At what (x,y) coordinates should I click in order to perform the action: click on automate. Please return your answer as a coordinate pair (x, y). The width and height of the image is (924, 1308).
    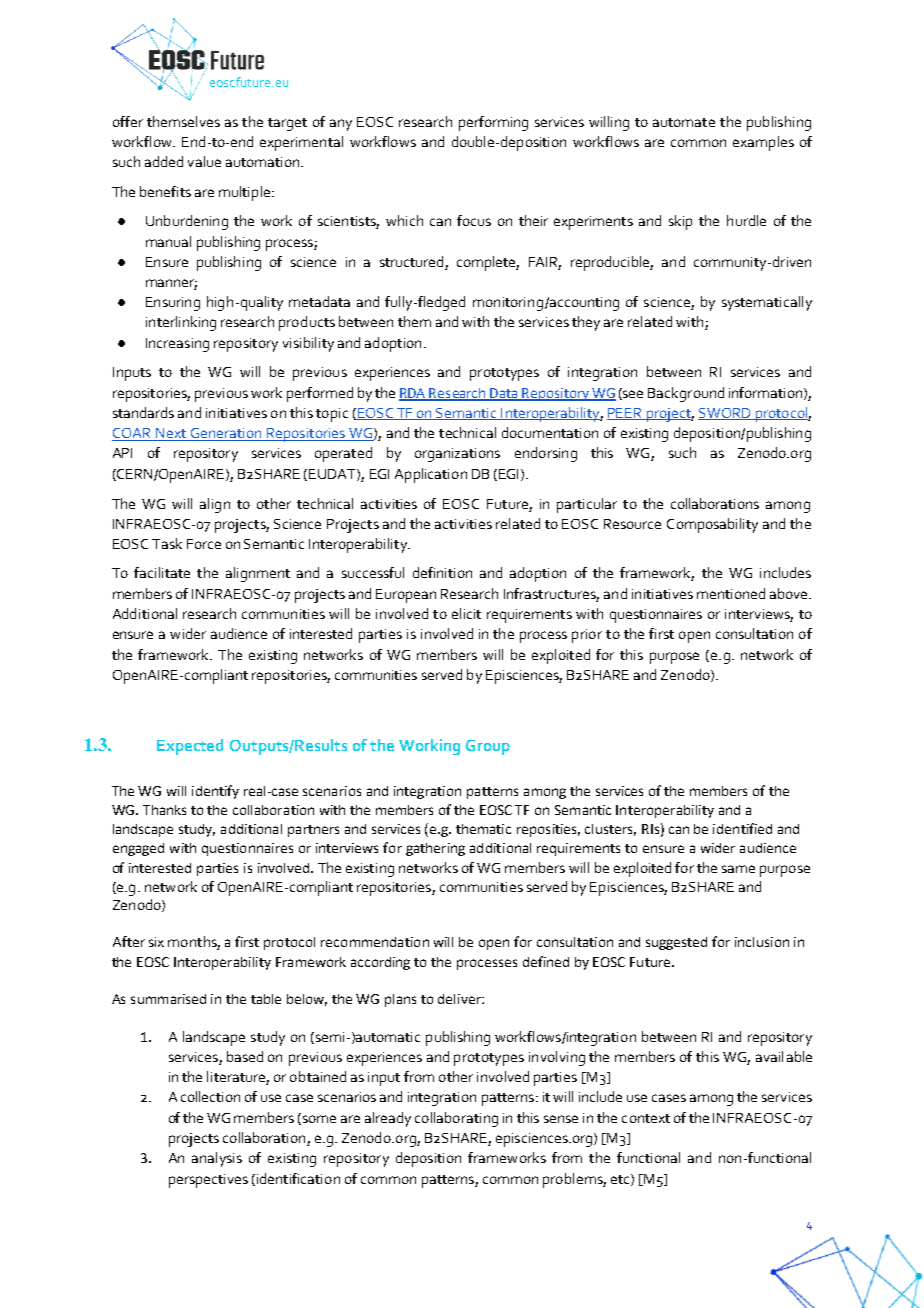
    Looking at the image, I should click on (684, 122).
